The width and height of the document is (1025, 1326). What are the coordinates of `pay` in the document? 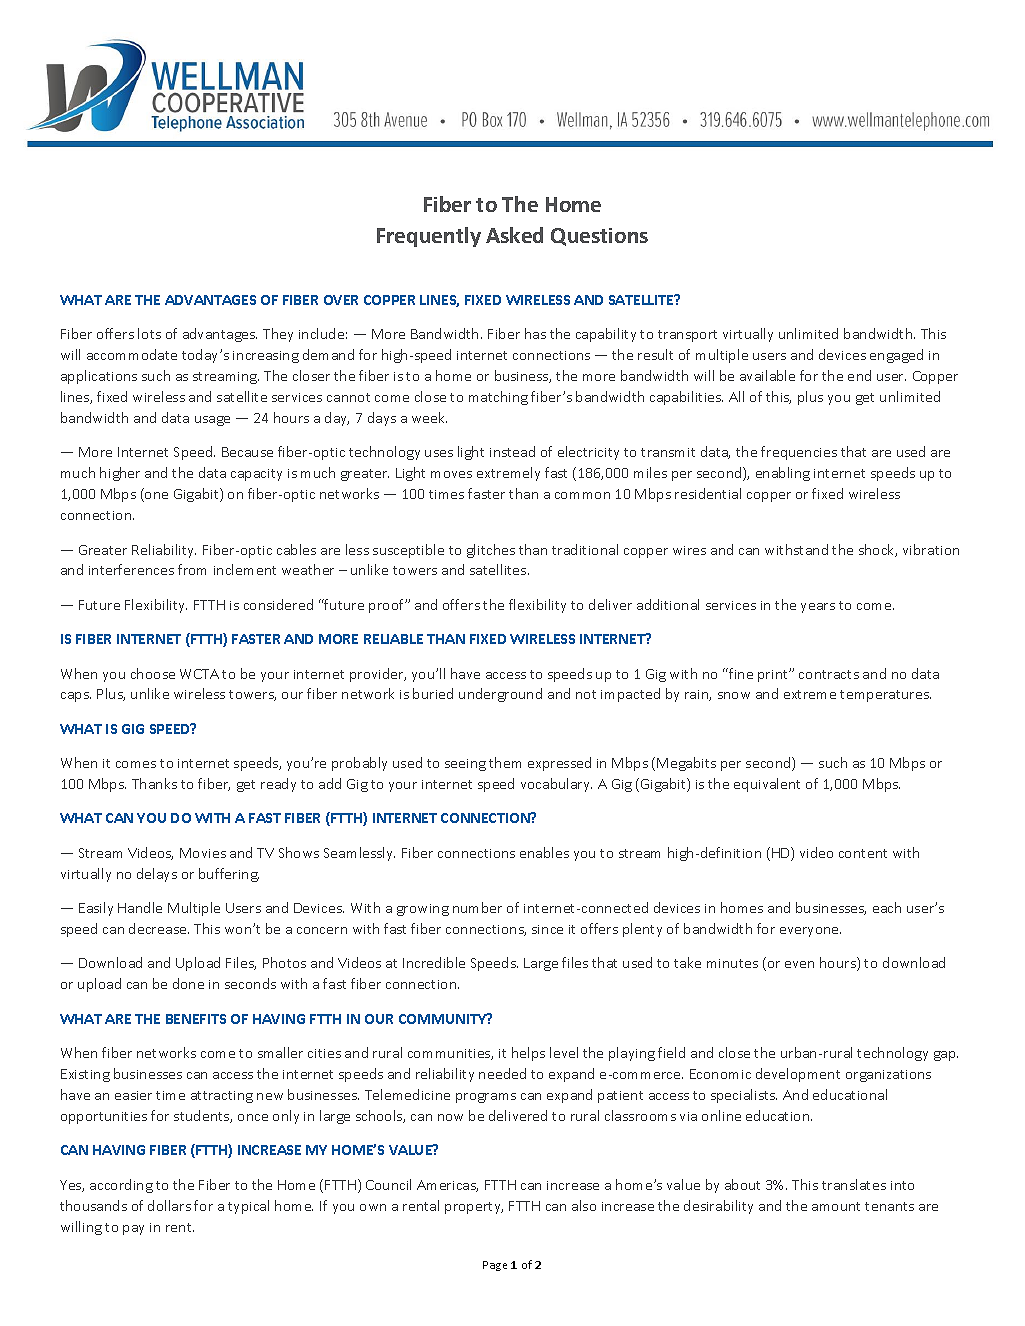 It's located at (133, 1230).
